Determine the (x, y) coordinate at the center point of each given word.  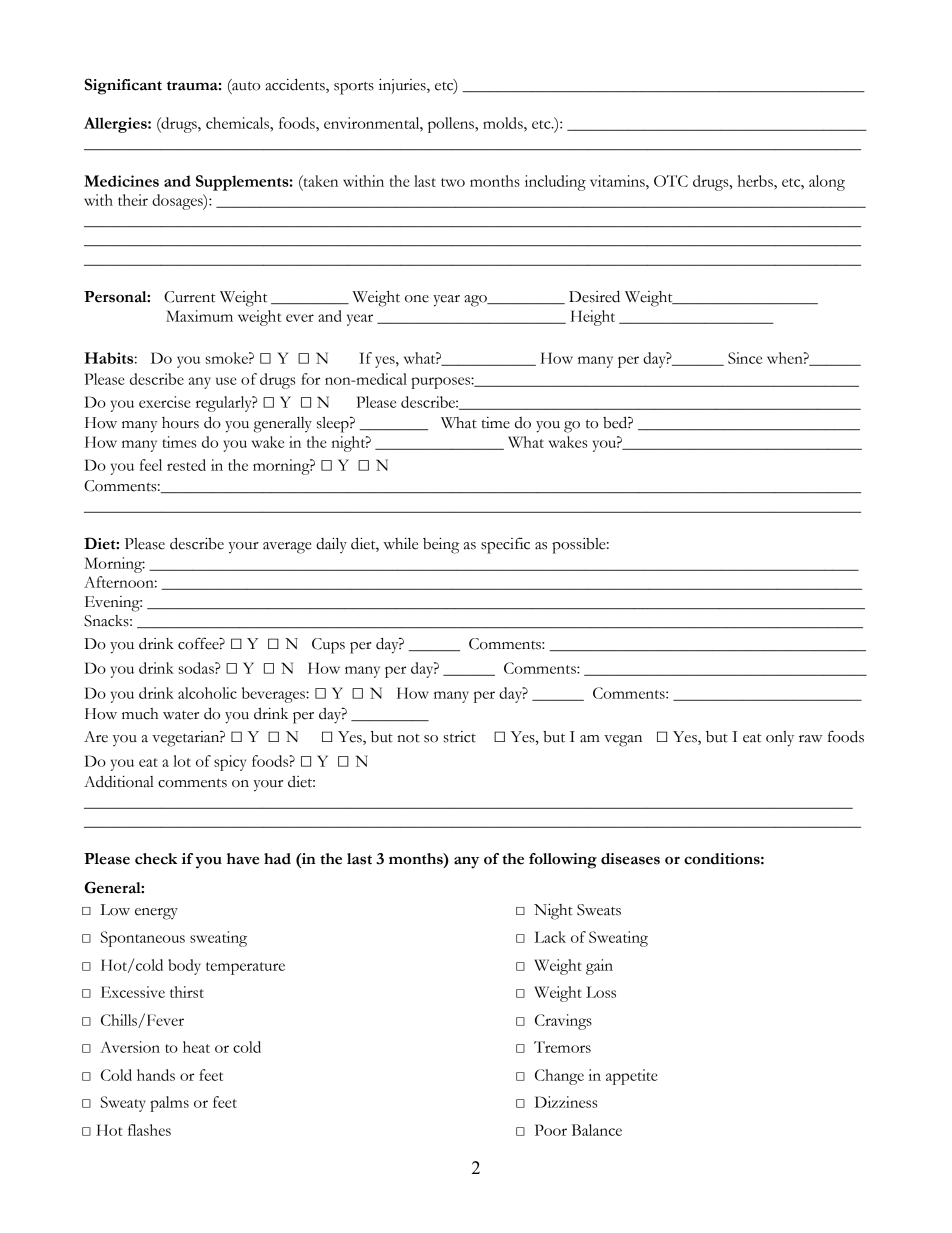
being (441, 545)
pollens (452, 125)
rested (186, 465)
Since (745, 358)
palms (169, 1104)
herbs (756, 181)
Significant (123, 86)
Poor (551, 1130)
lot (182, 761)
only (780, 739)
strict (460, 737)
